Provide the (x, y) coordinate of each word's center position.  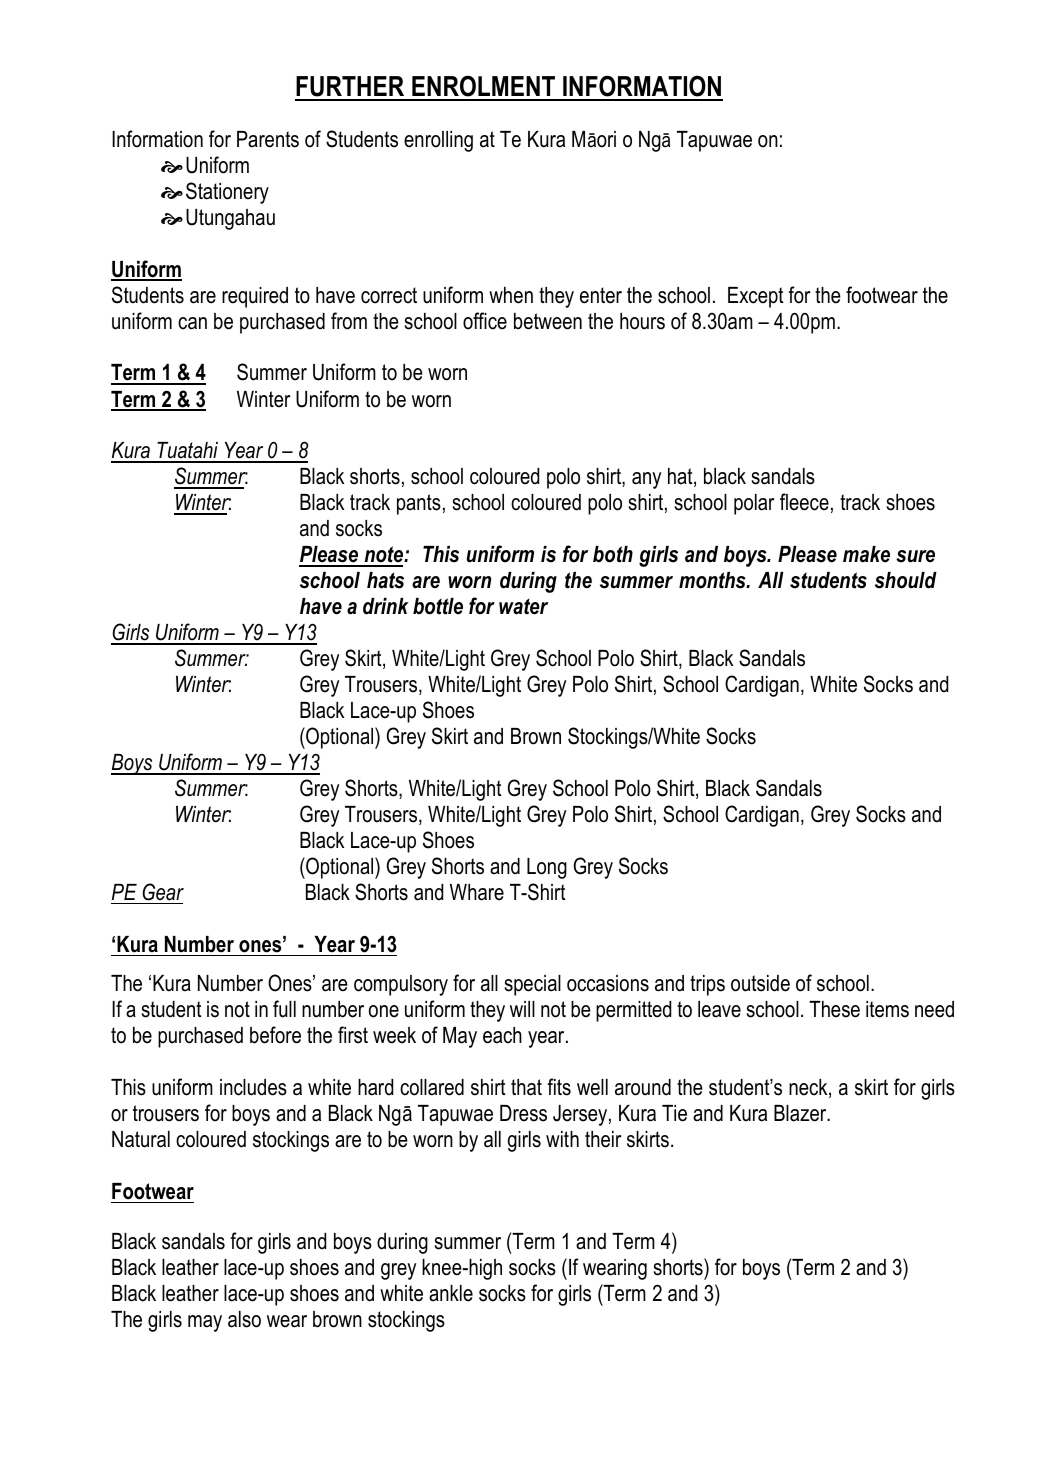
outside (760, 983)
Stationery (227, 193)
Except (756, 297)
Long (547, 868)
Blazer (801, 1113)
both (613, 554)
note (384, 556)
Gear (163, 892)
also (244, 1319)
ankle (451, 1293)
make (866, 554)
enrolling (438, 141)
